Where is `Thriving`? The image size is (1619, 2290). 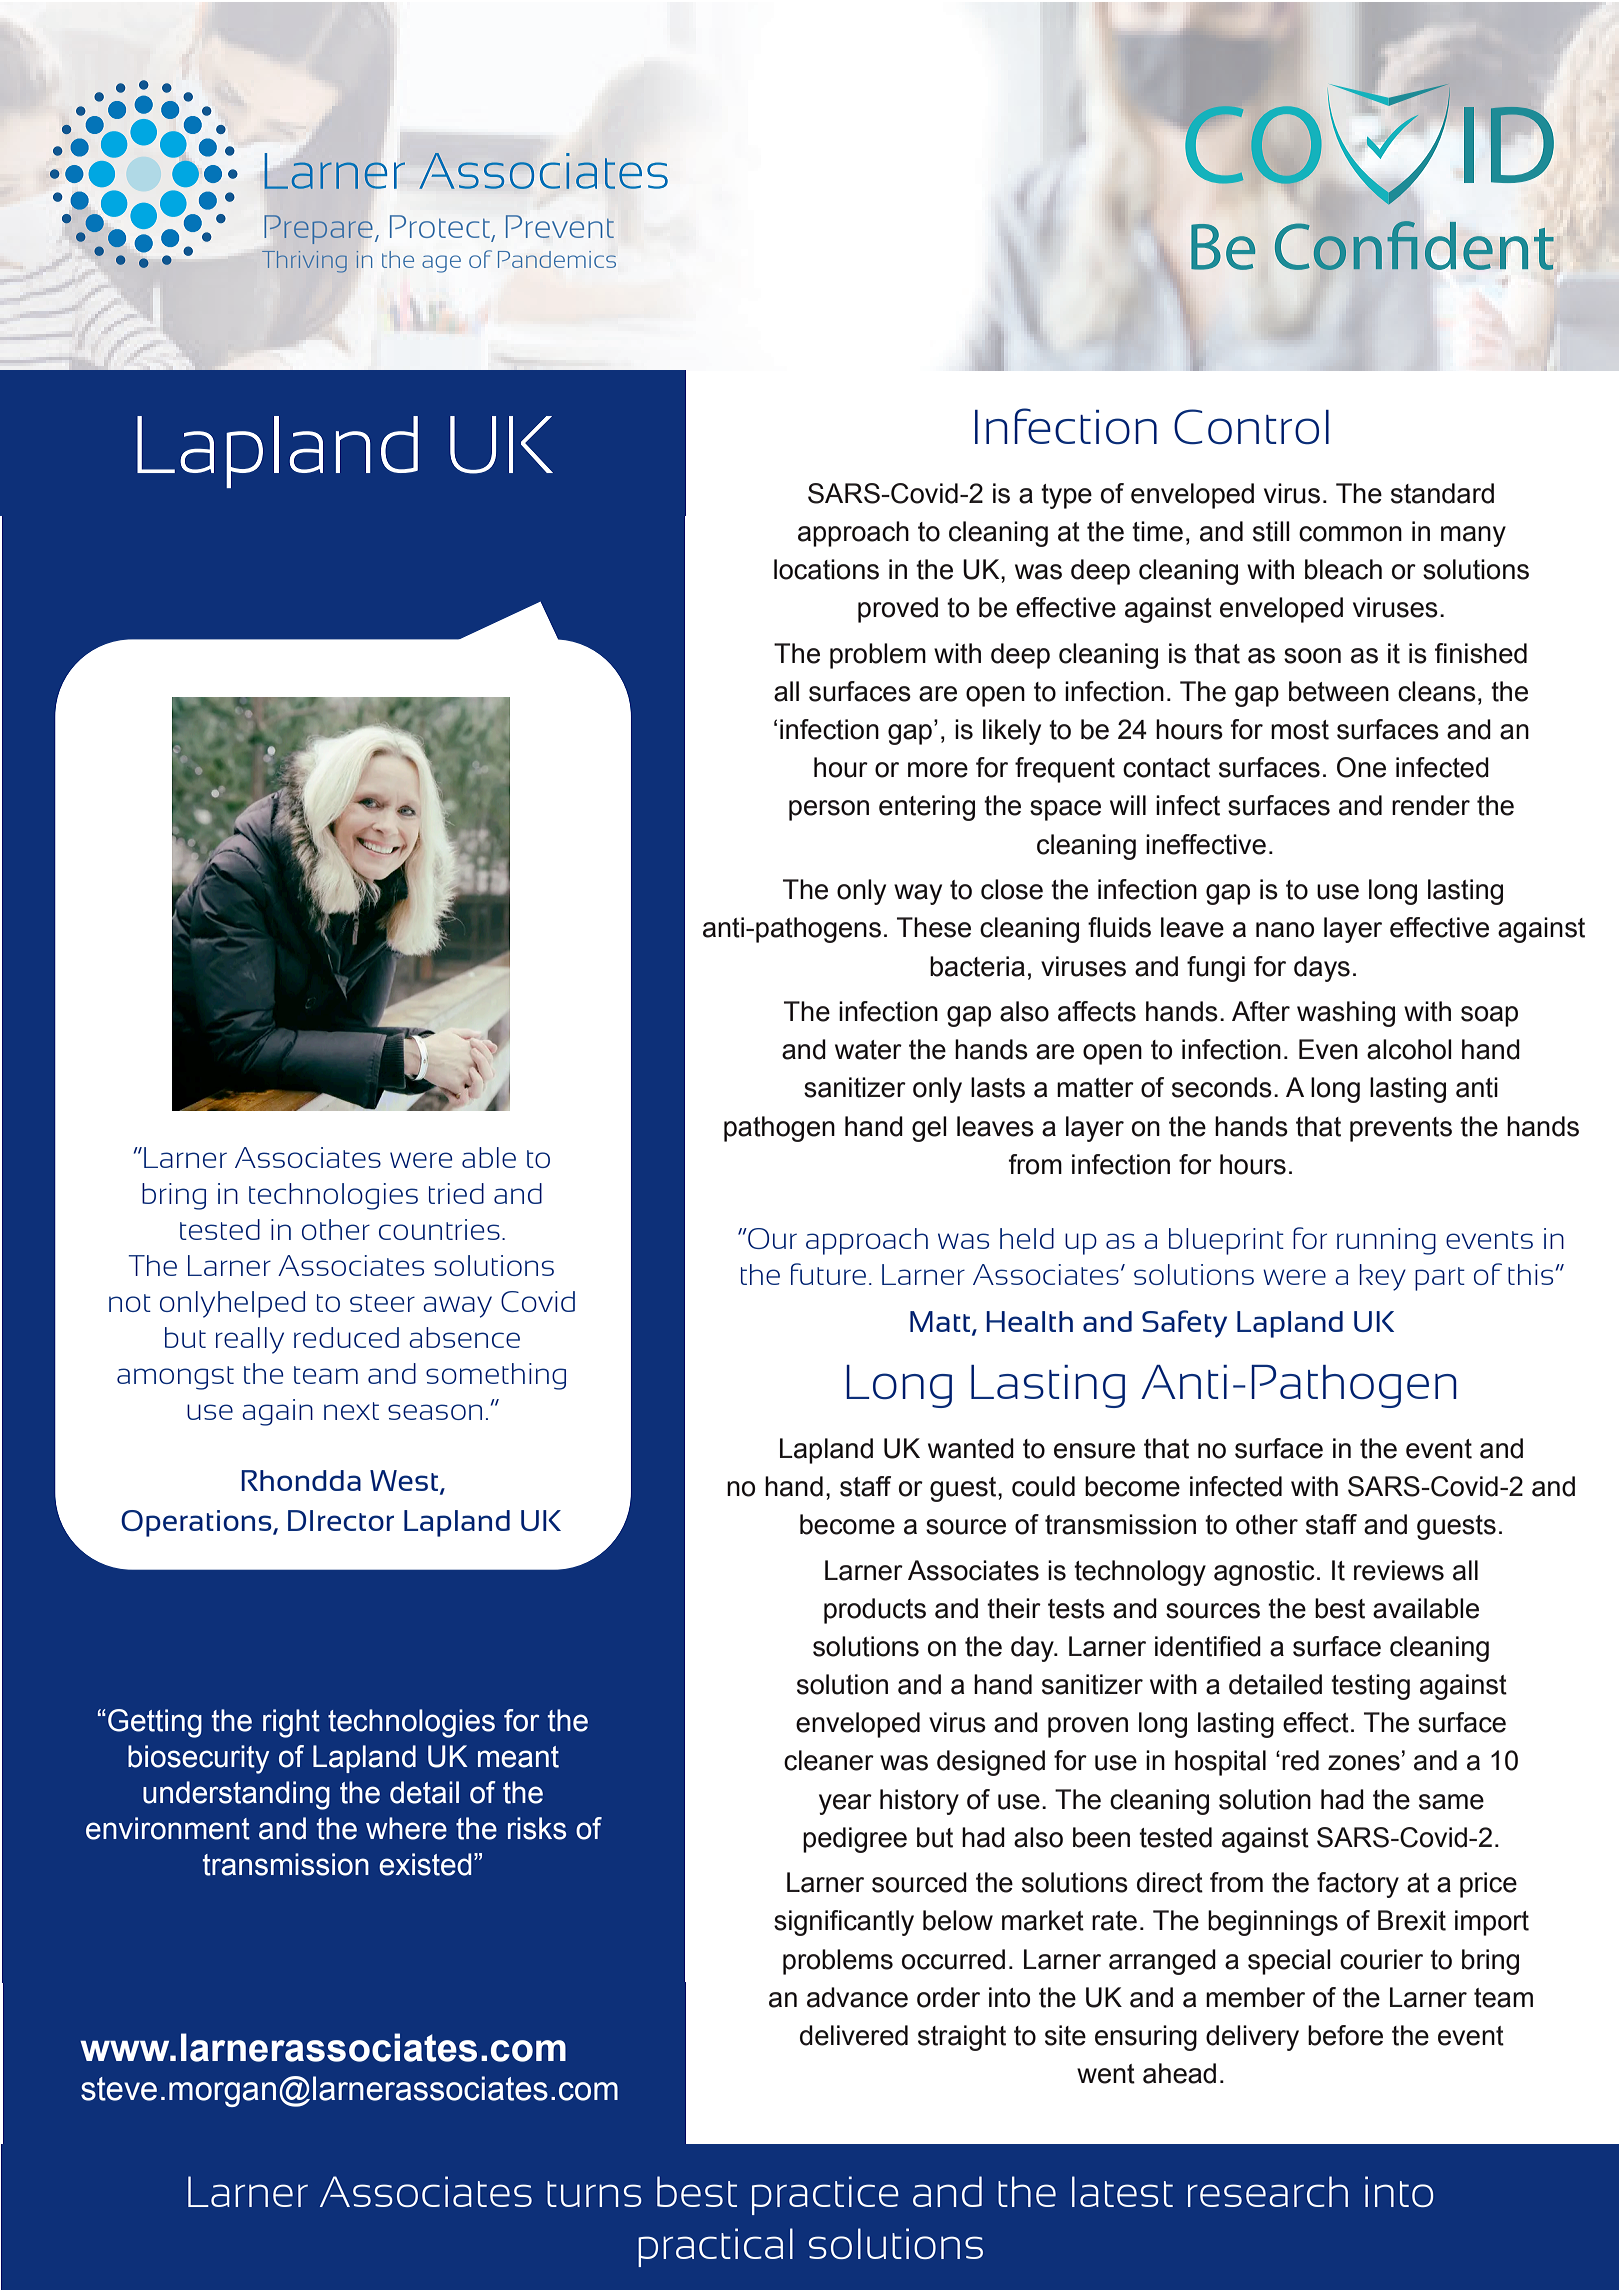 Thriving is located at coordinates (304, 262).
